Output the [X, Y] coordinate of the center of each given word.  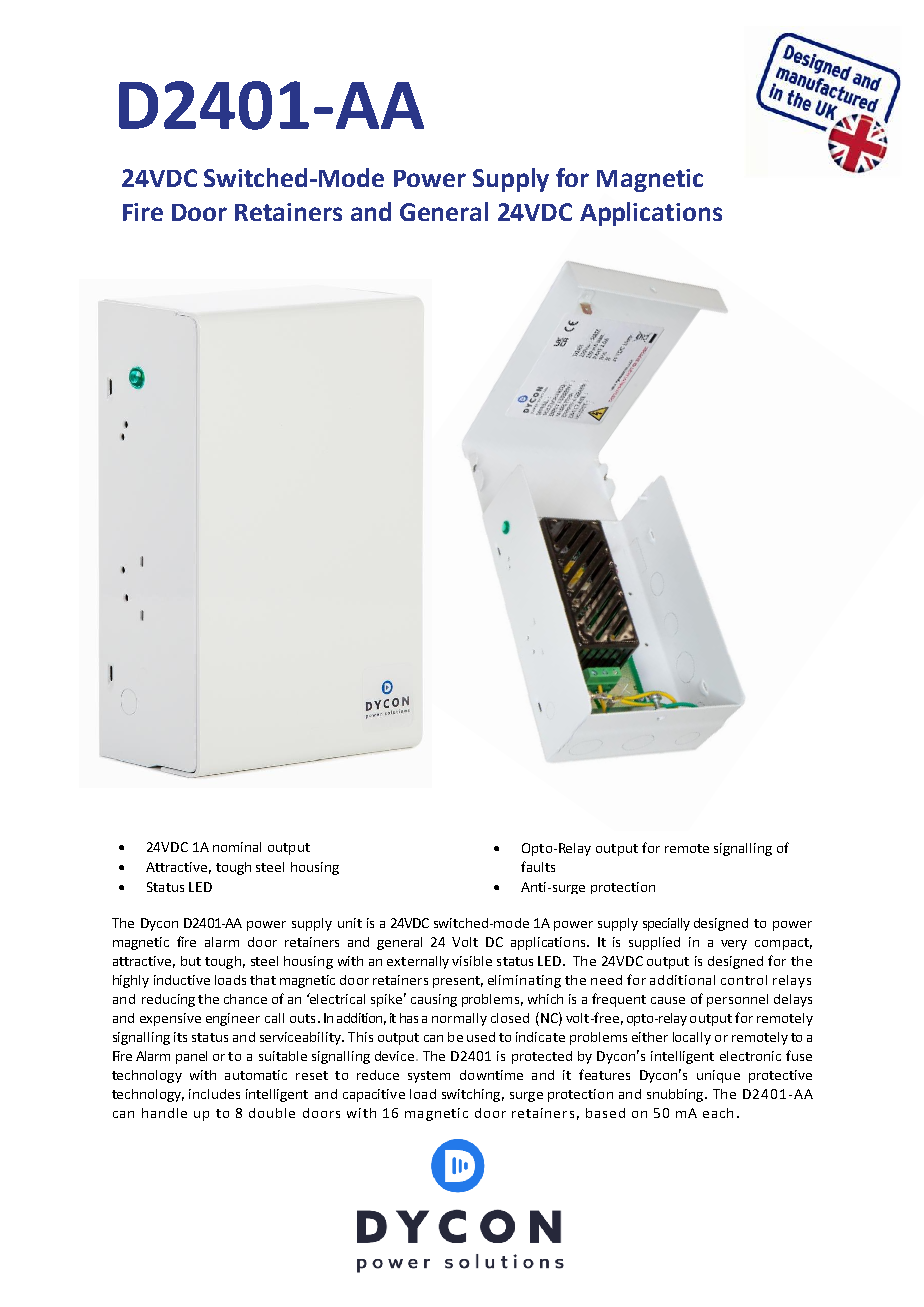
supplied [654, 943]
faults [538, 866]
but [191, 961]
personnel [737, 1000]
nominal [237, 847]
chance [245, 999]
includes [214, 1094]
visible [472, 961]
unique [718, 1076]
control [744, 980]
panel [191, 1057]
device [394, 1056]
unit [350, 923]
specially [666, 924]
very [734, 945]
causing [434, 1000]
